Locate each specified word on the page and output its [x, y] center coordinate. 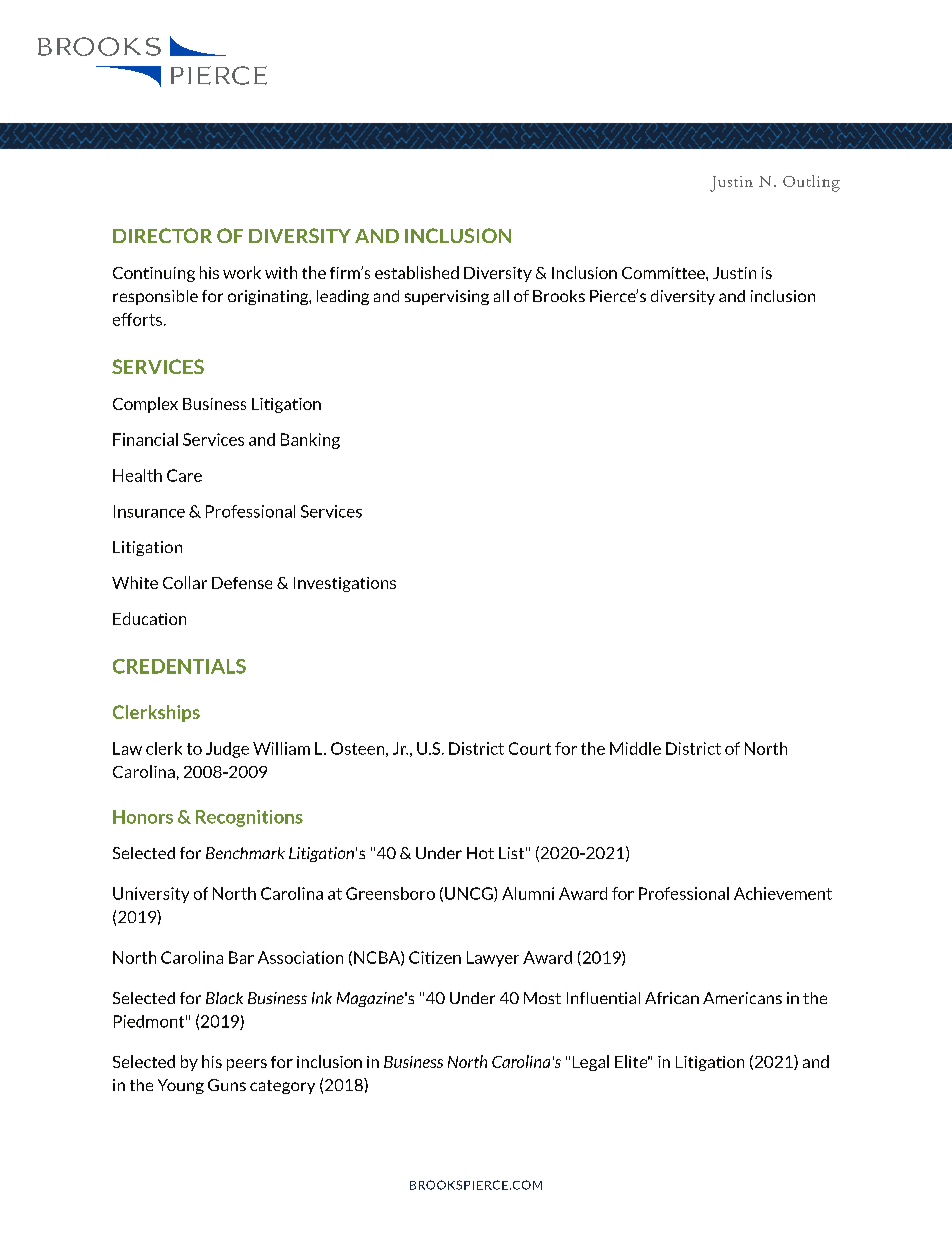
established [417, 272]
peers [247, 1065]
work [242, 272]
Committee [664, 273]
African [672, 998]
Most [542, 998]
